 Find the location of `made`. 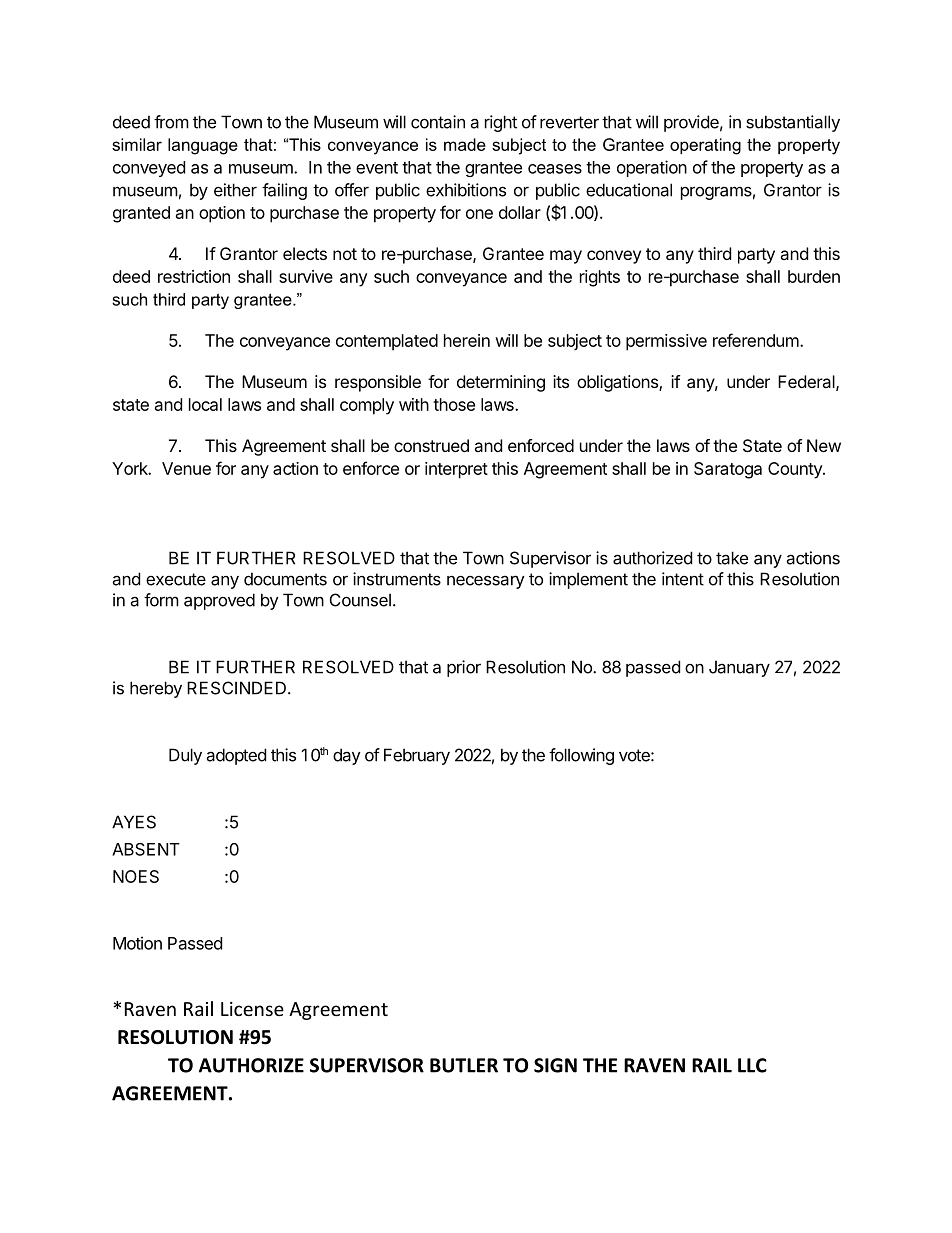

made is located at coordinates (465, 144).
